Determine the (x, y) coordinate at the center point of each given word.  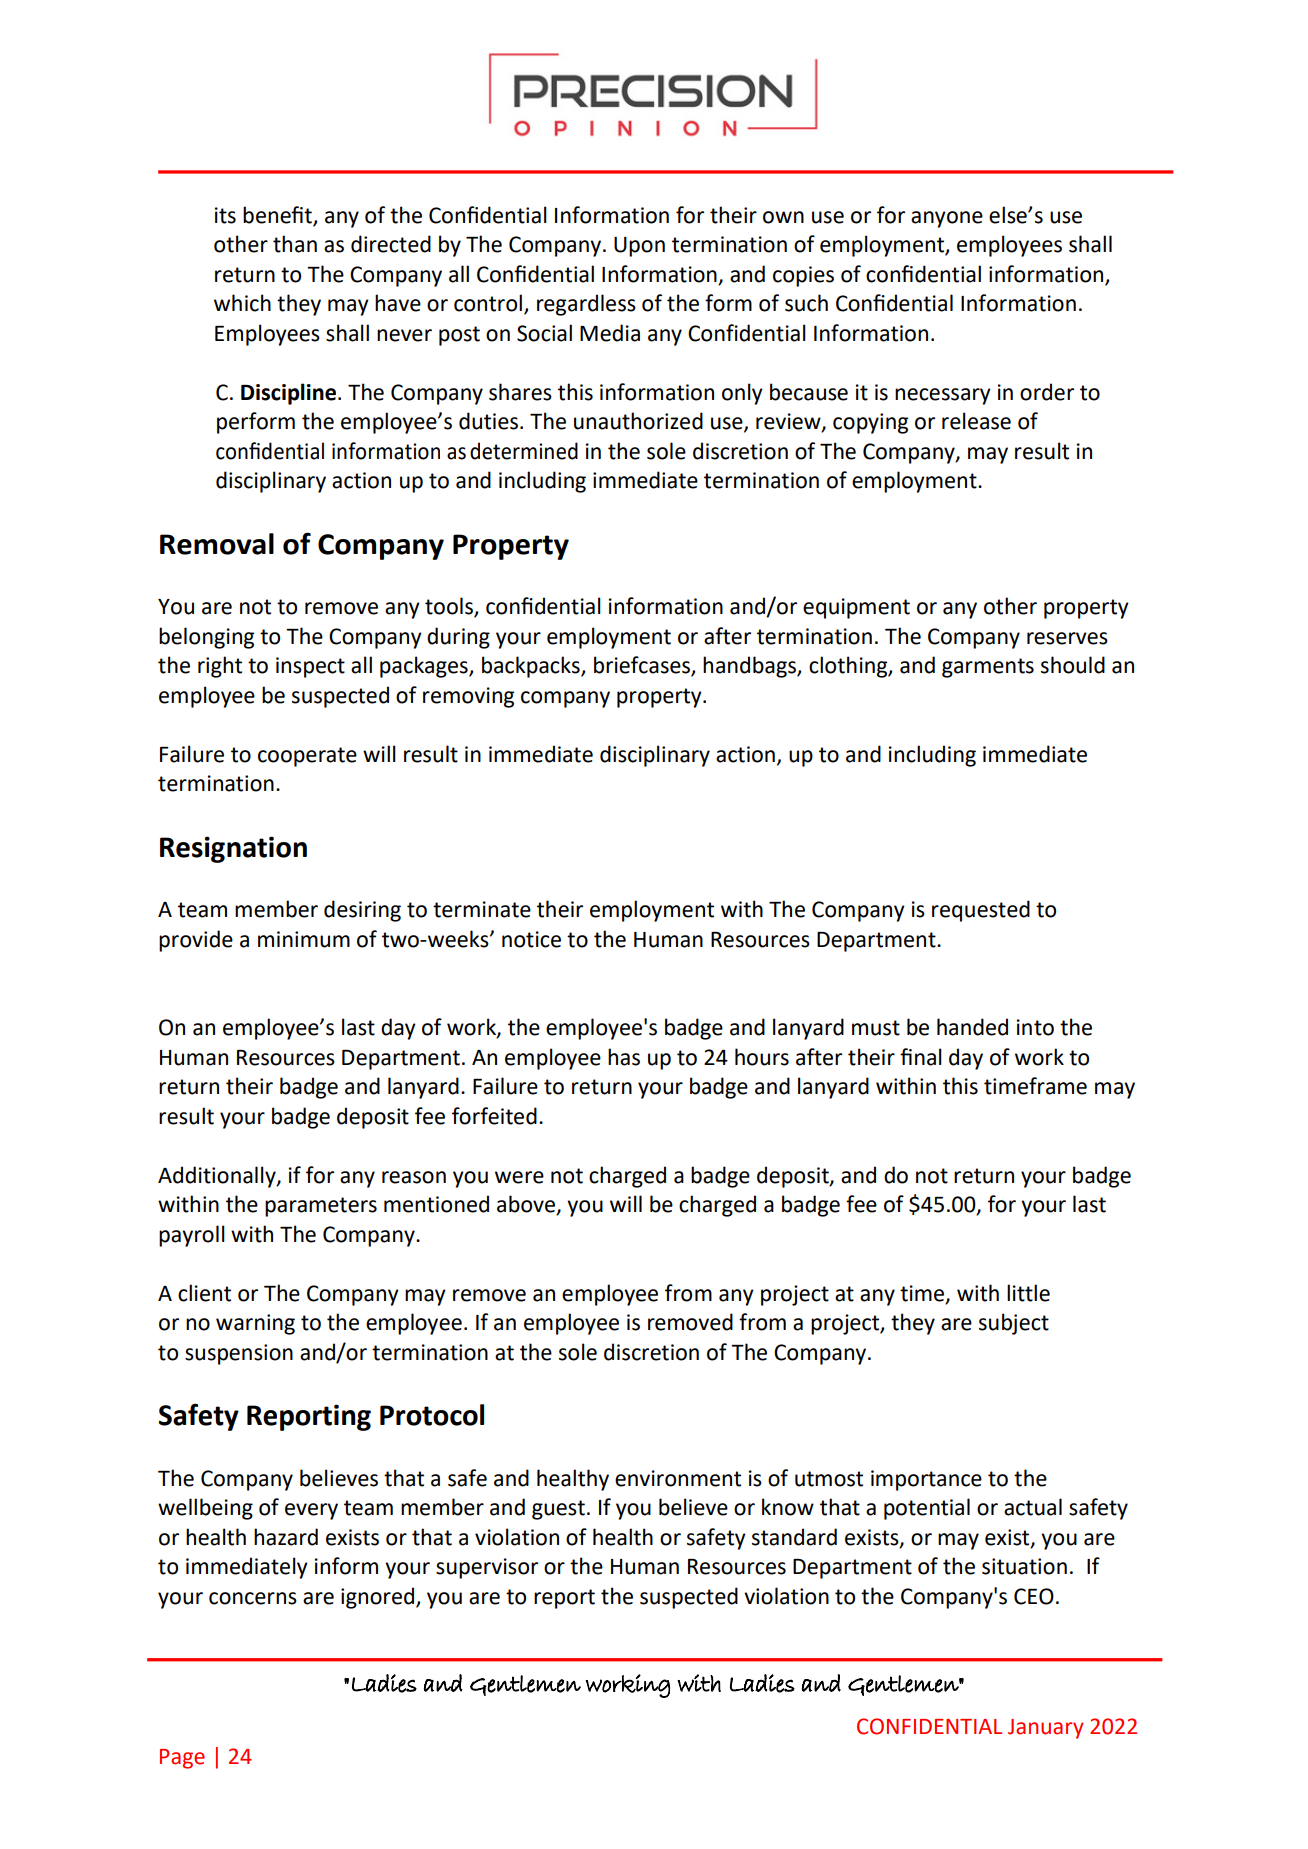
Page (182, 1759)
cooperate (307, 757)
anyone (947, 219)
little (1028, 1293)
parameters (321, 1207)
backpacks (532, 667)
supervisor (487, 1568)
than (295, 244)
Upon (639, 247)
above (527, 1205)
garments (988, 668)
